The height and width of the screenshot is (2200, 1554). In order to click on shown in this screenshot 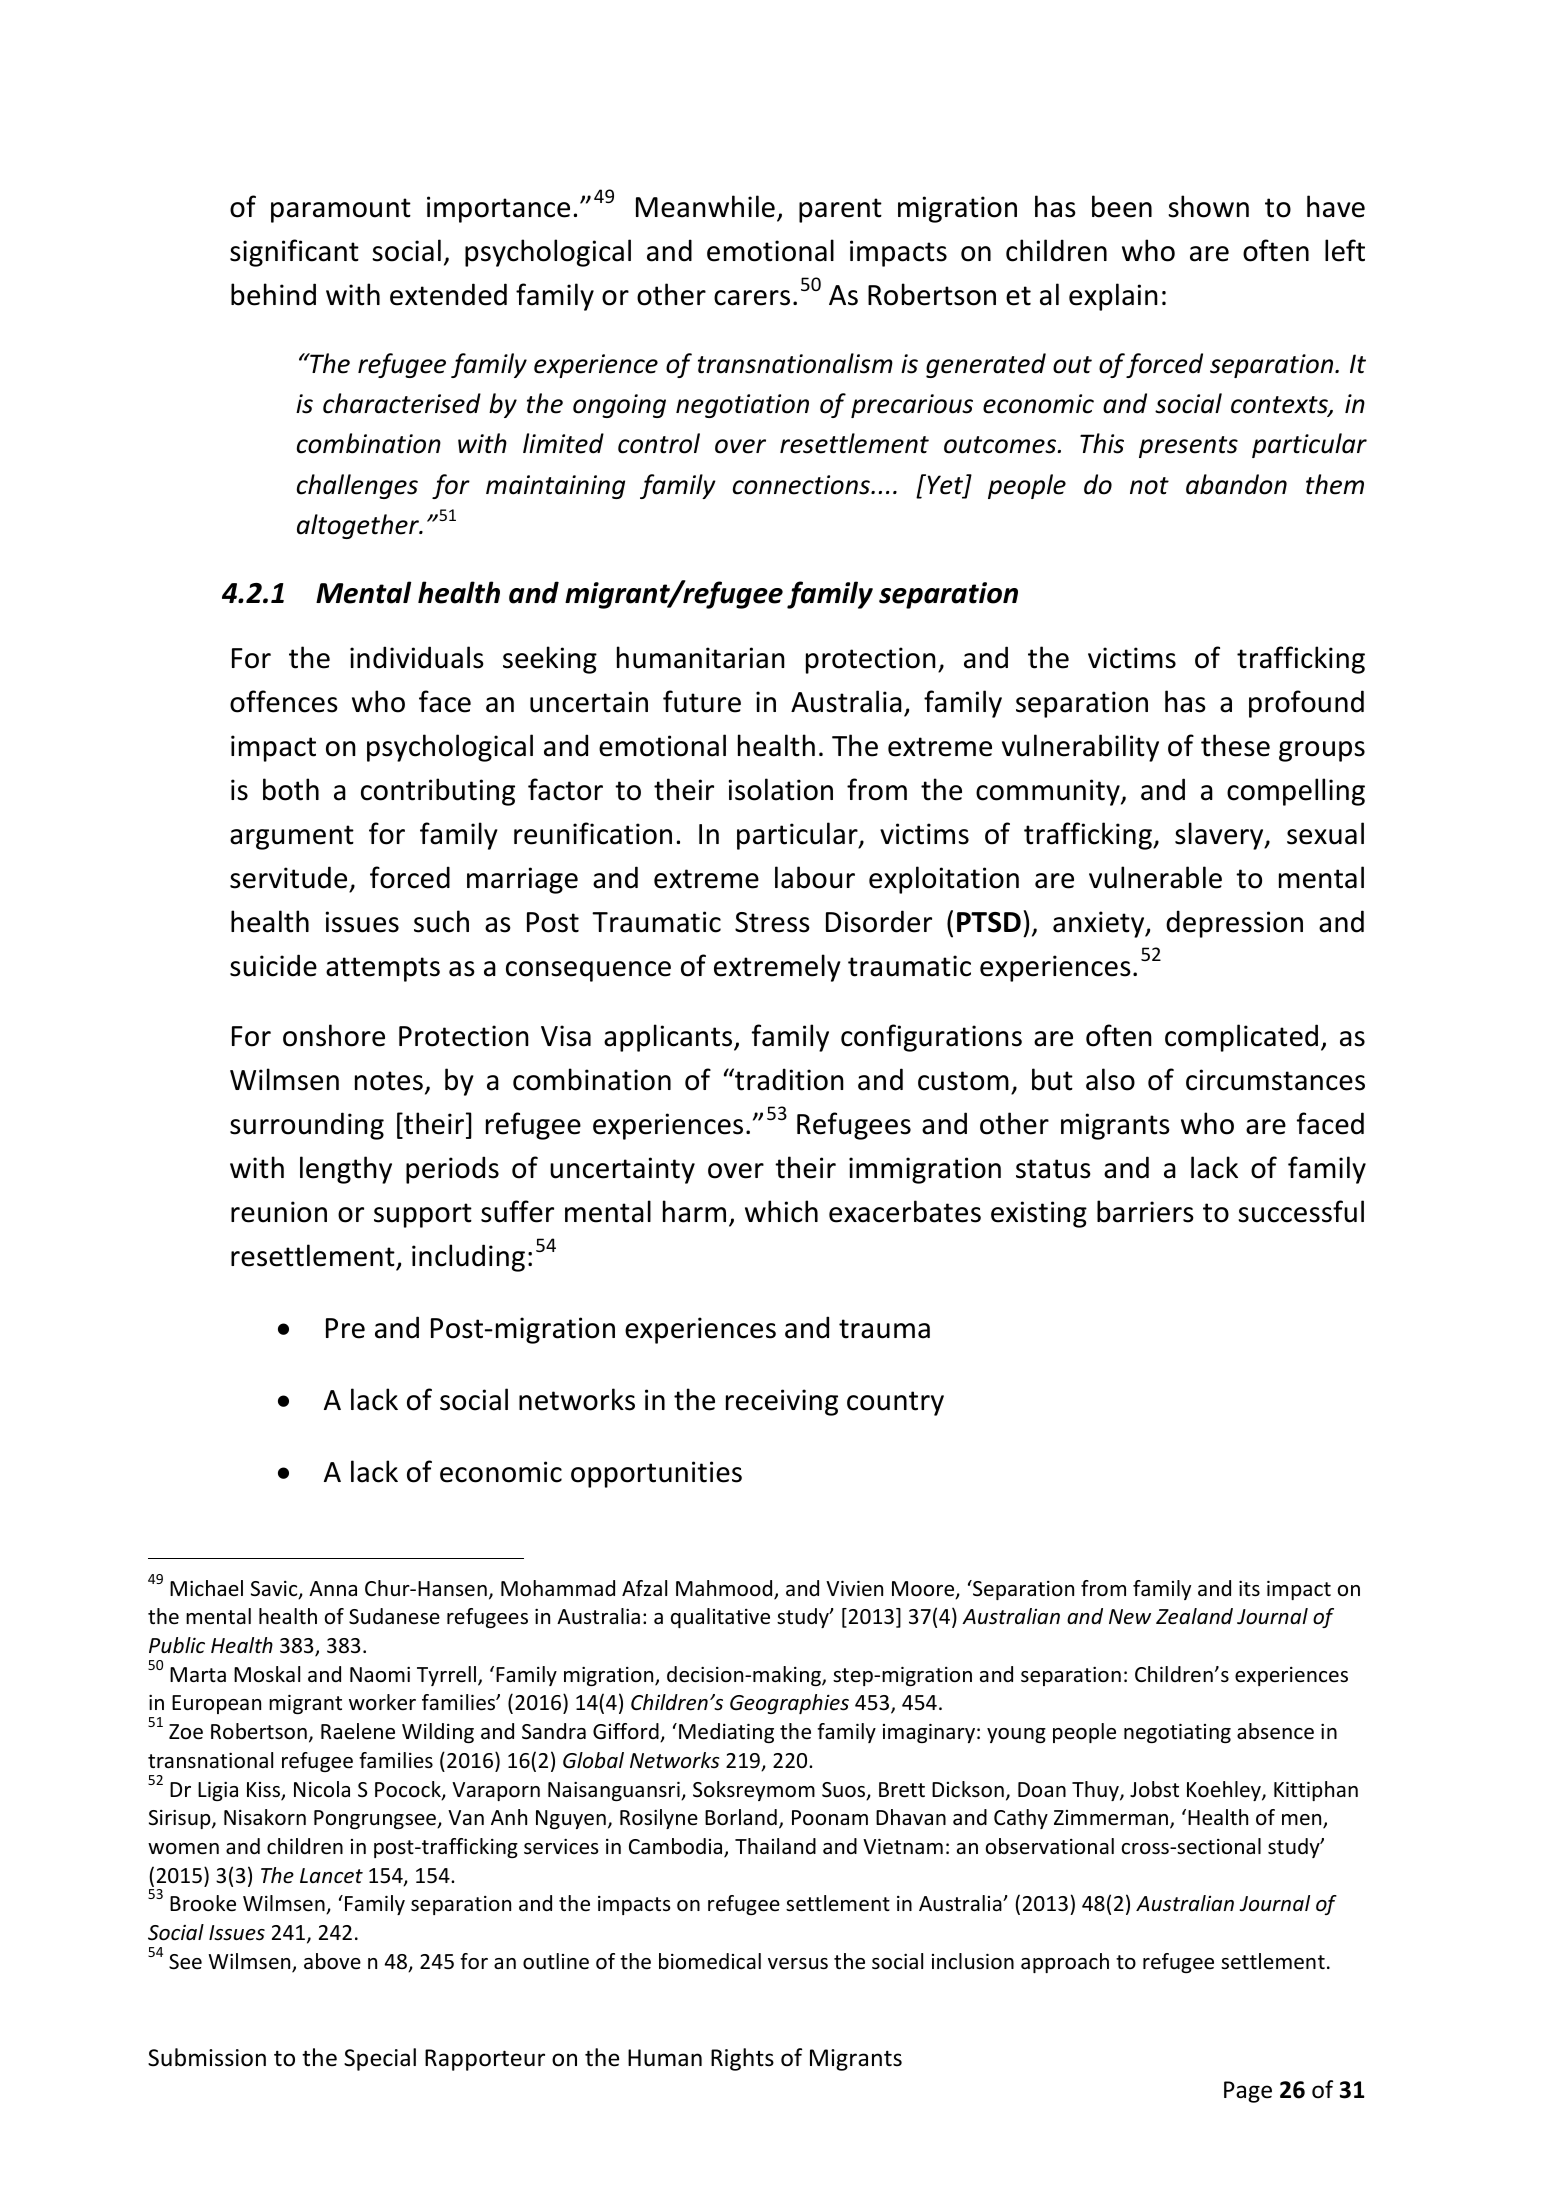, I will do `click(1208, 206)`.
